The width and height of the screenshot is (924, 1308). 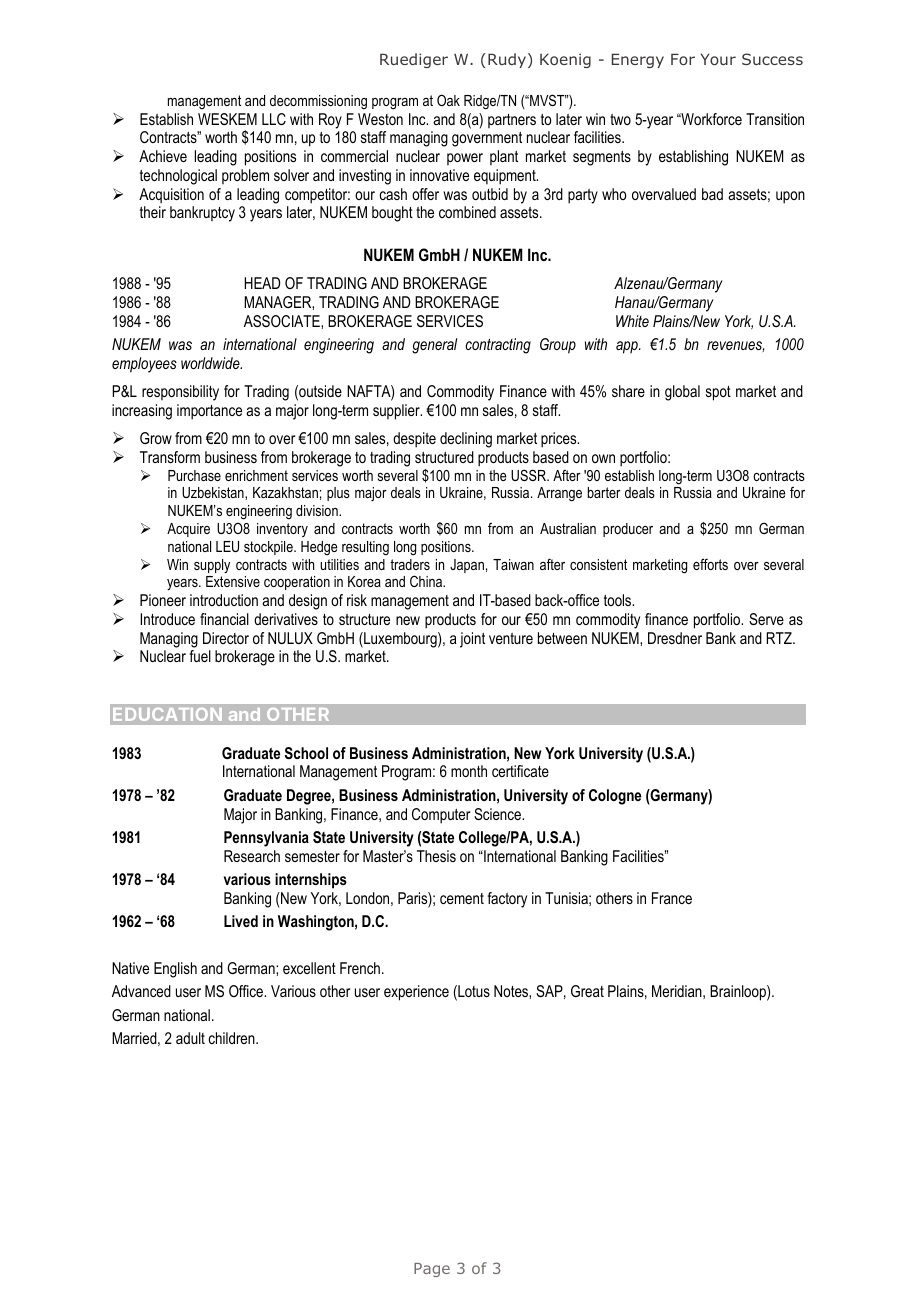 I want to click on Page, so click(x=432, y=1270).
